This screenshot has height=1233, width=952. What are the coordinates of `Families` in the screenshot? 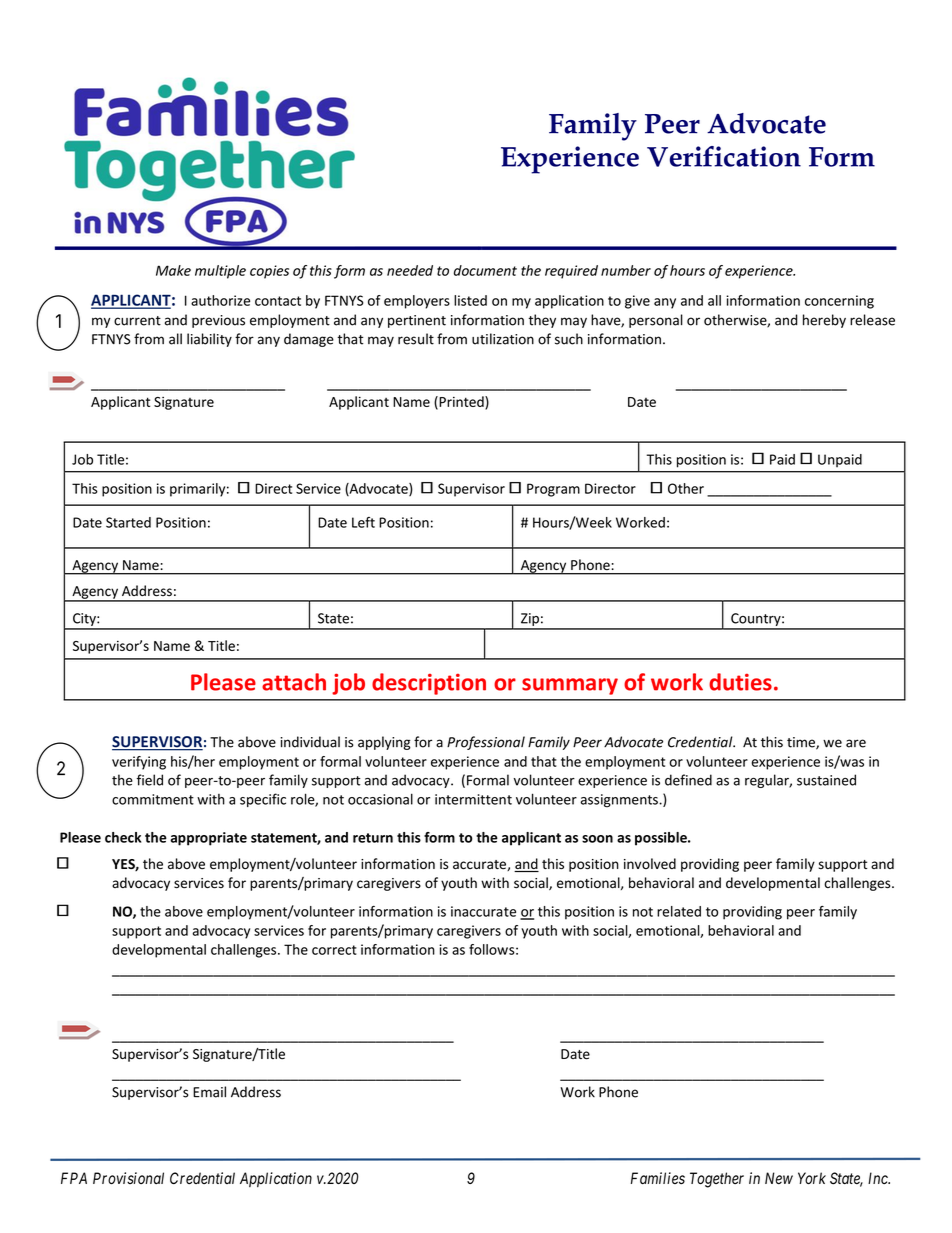 It's located at (658, 1178).
